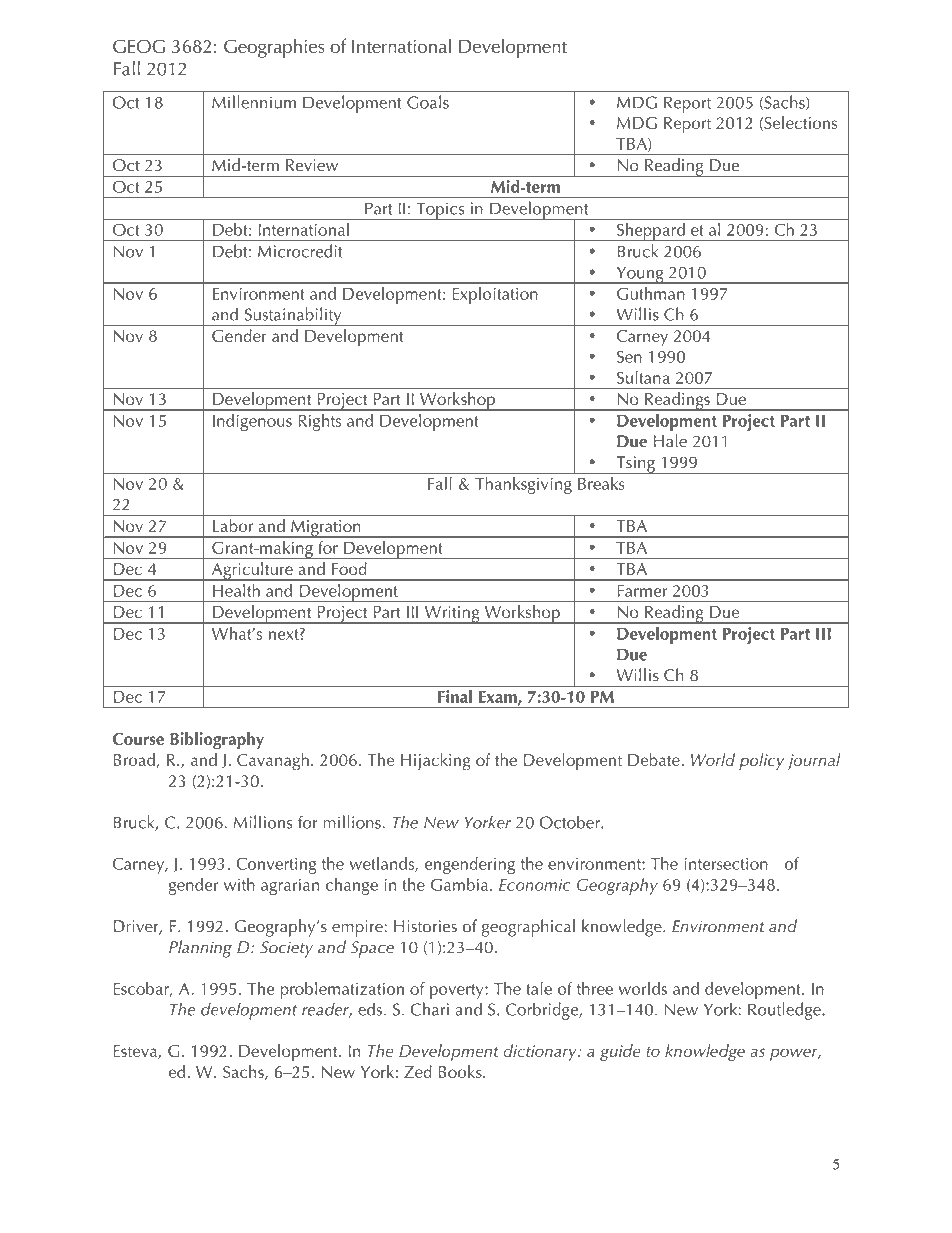 The height and width of the screenshot is (1233, 952). What do you see at coordinates (461, 1071) in the screenshot?
I see `Books` at bounding box center [461, 1071].
